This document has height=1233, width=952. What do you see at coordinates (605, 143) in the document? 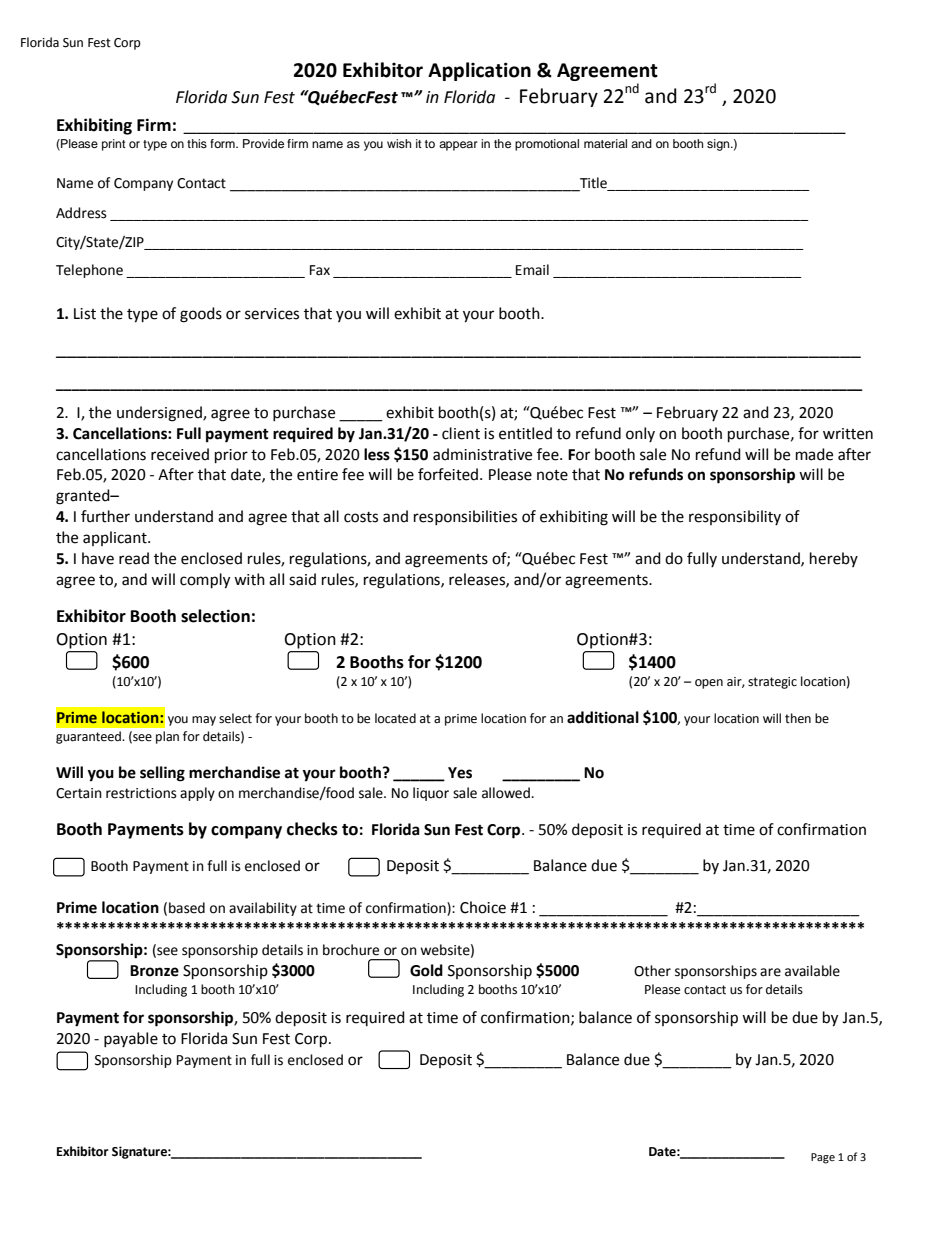
I see `material` at bounding box center [605, 143].
